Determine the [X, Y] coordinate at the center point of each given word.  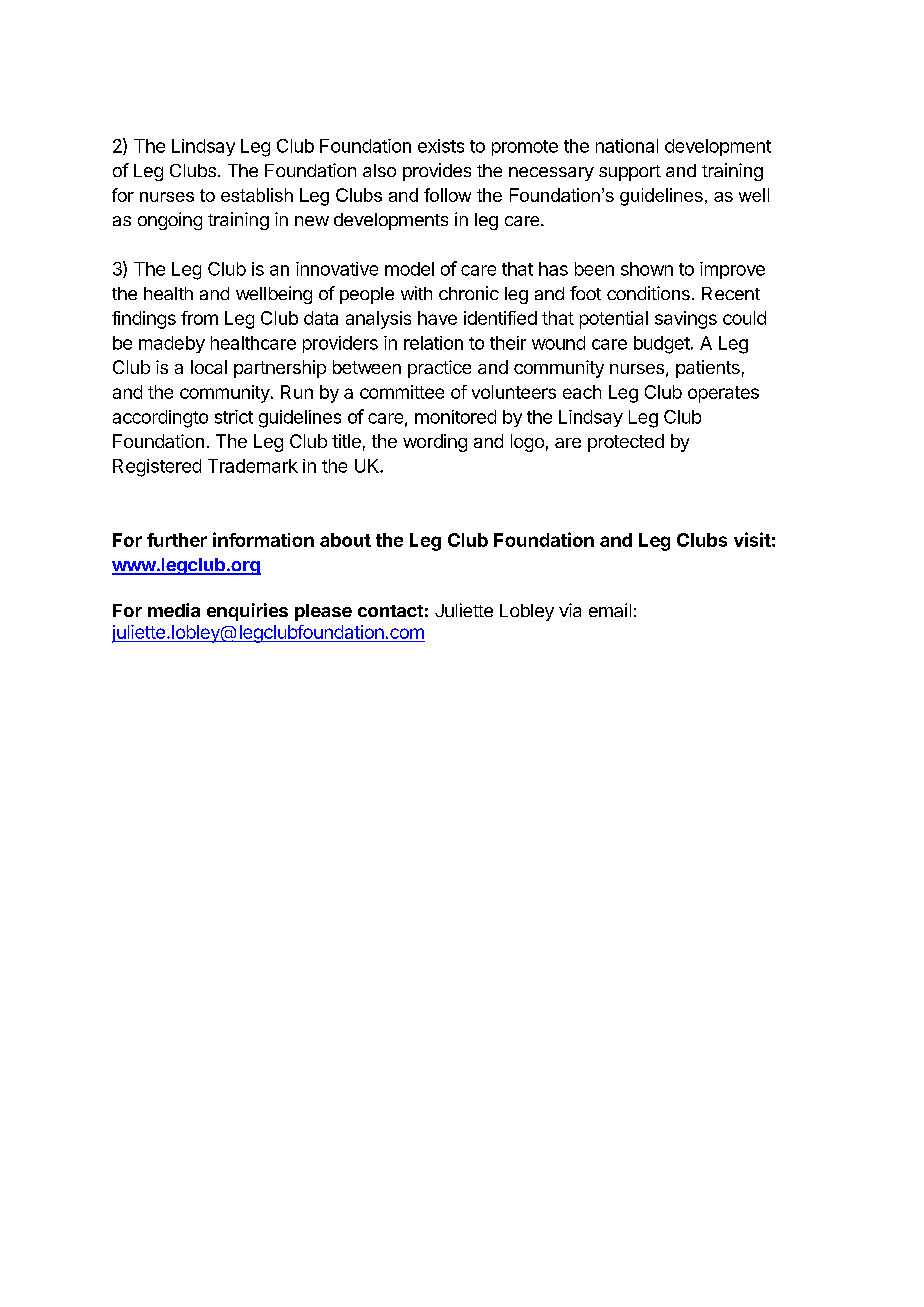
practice [439, 369]
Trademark [253, 466]
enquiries [247, 612]
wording [435, 443]
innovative [337, 269]
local [209, 367]
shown [647, 269]
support [630, 173]
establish [257, 195]
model [409, 269]
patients [708, 369]
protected [626, 443]
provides [437, 172]
